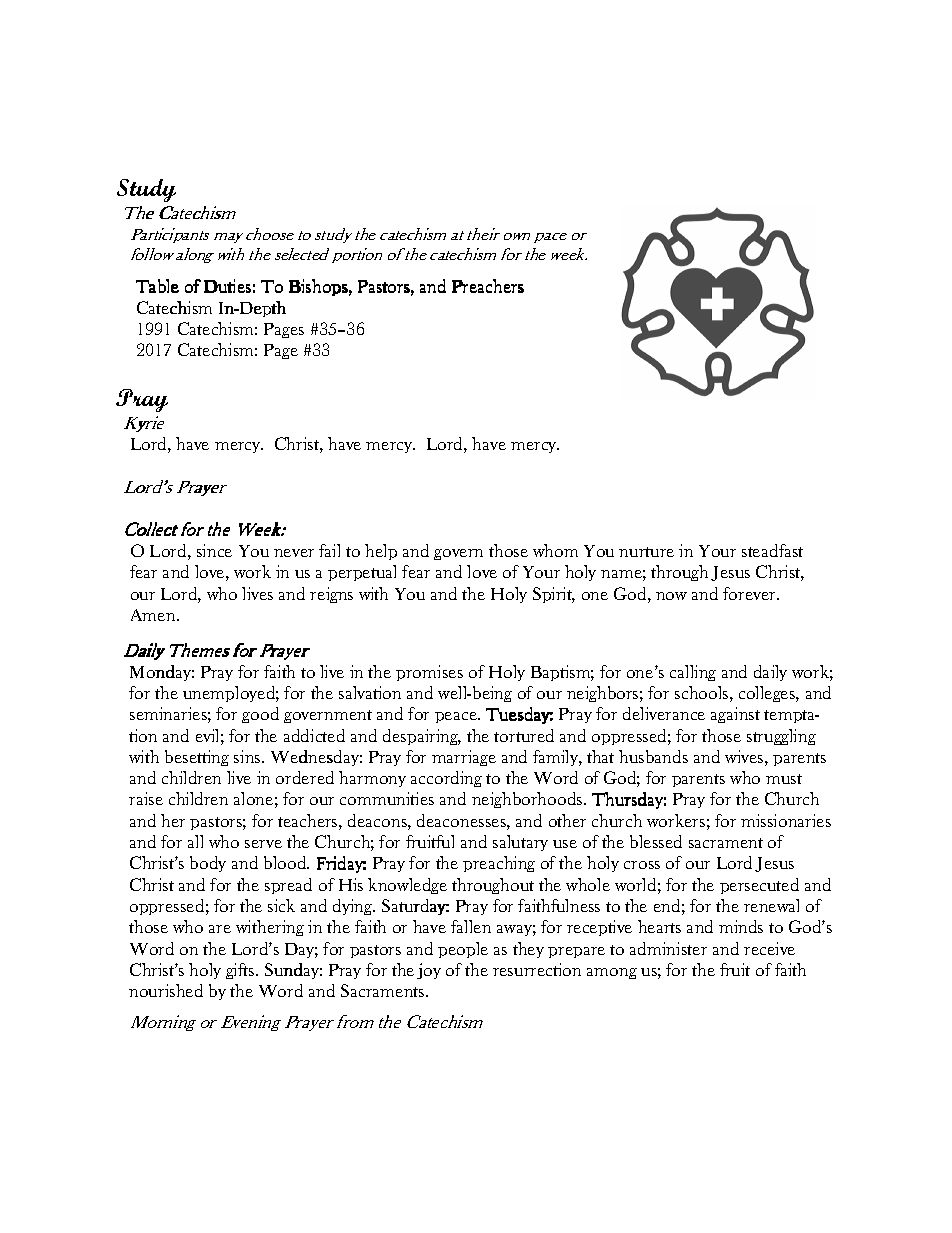 This document has width=952, height=1233. What do you see at coordinates (646, 552) in the document?
I see `nurture` at bounding box center [646, 552].
